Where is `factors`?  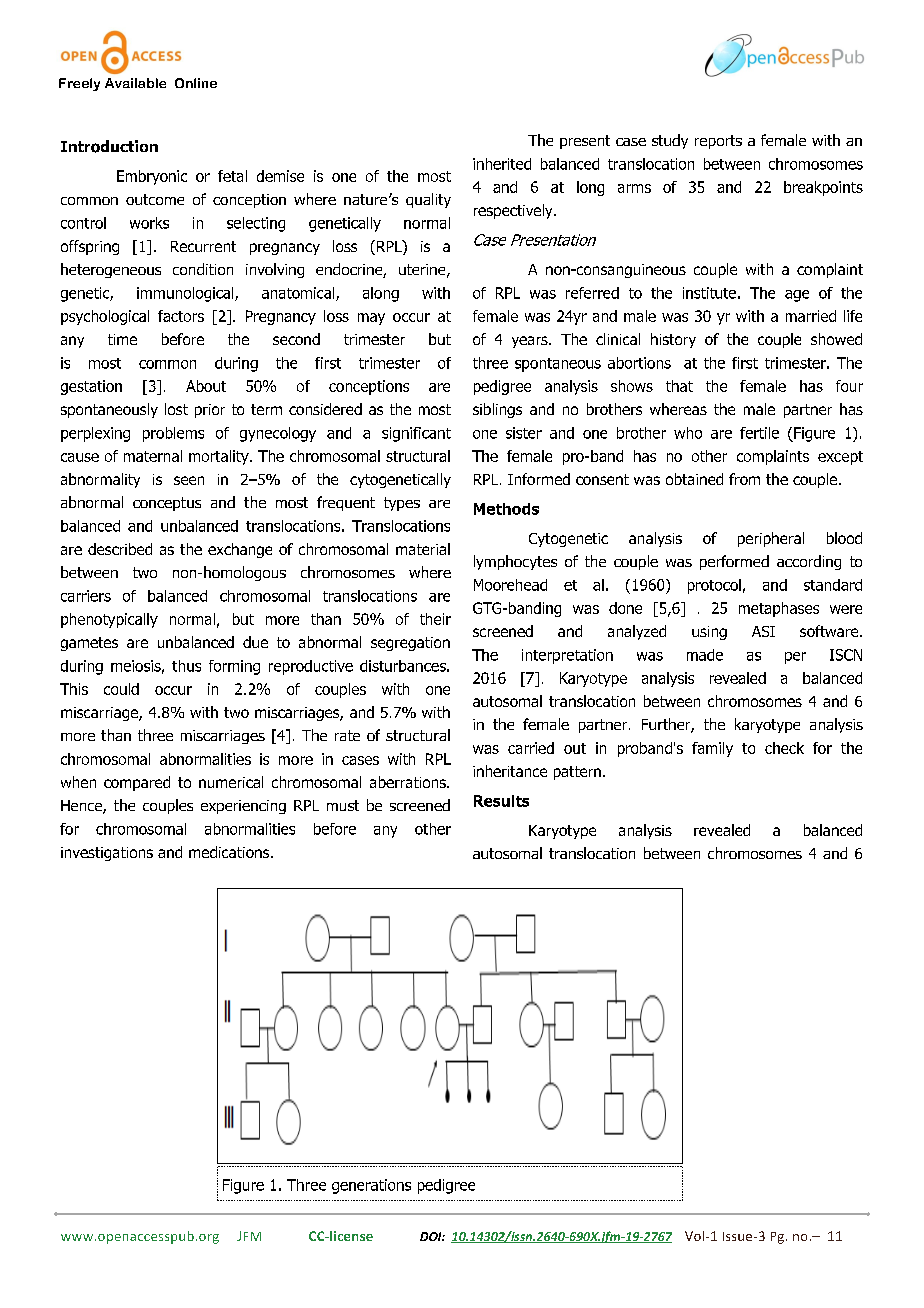 factors is located at coordinates (181, 316).
